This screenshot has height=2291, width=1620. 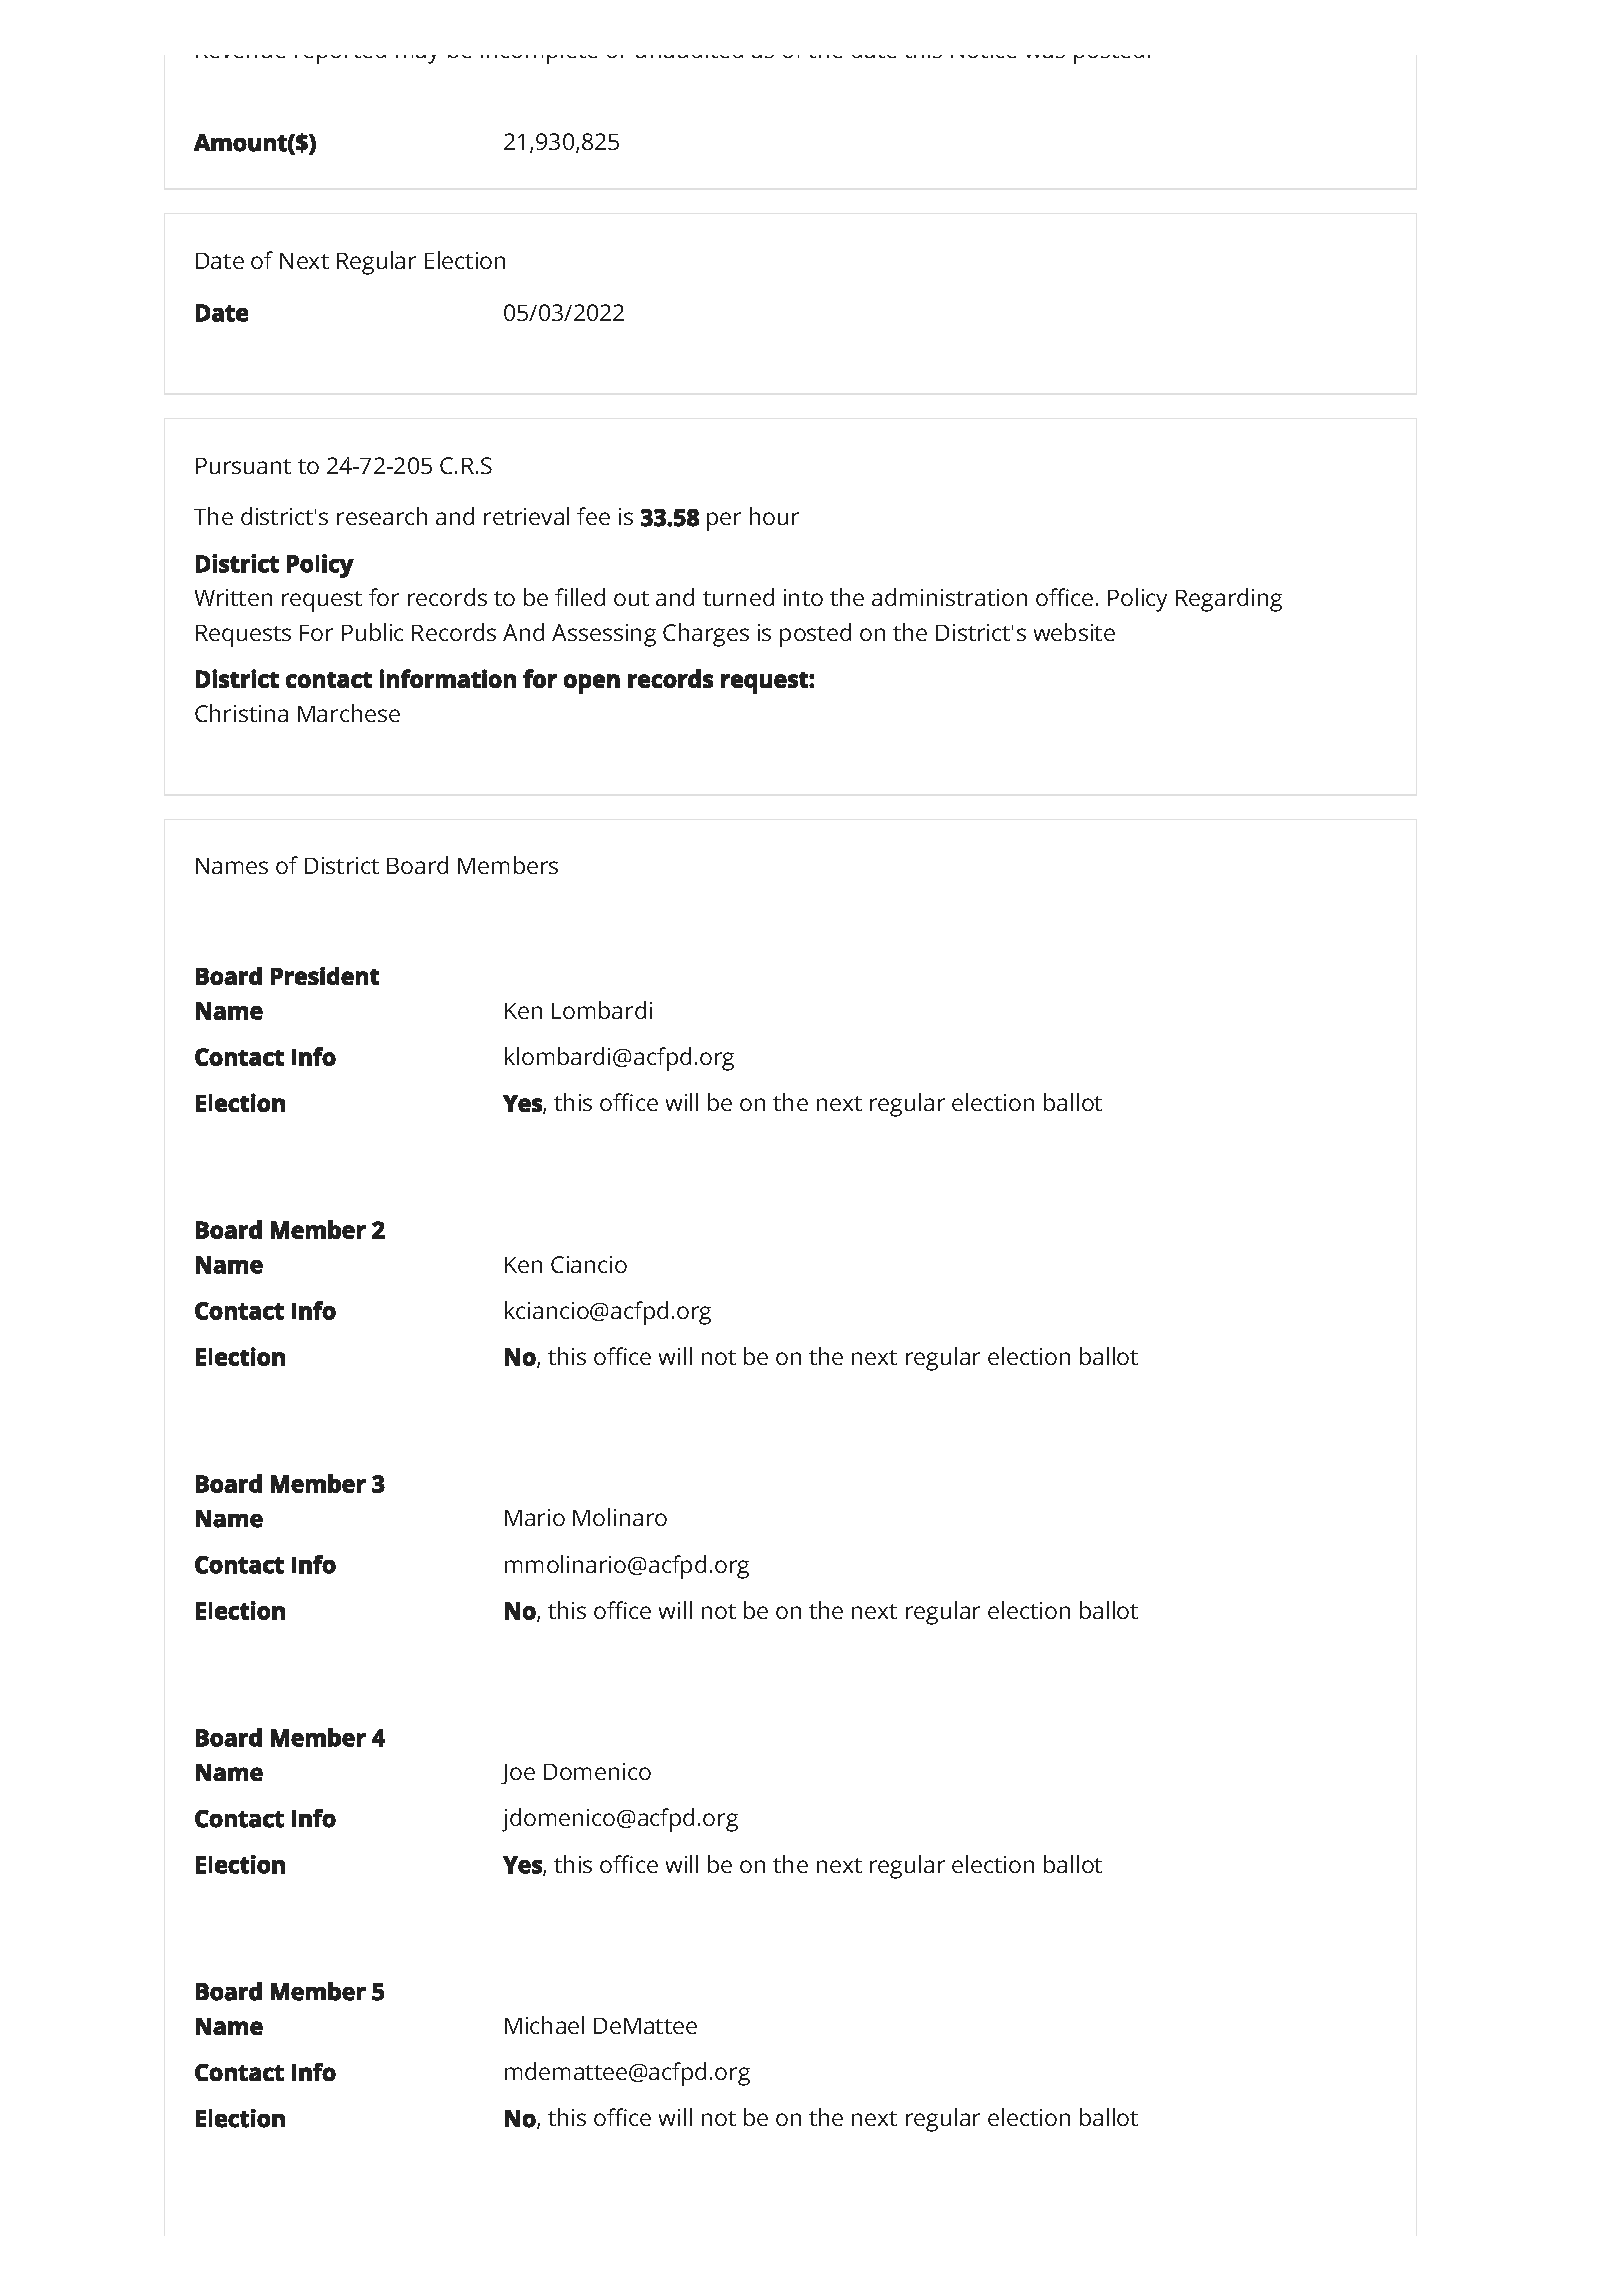 I want to click on website, so click(x=1074, y=632).
